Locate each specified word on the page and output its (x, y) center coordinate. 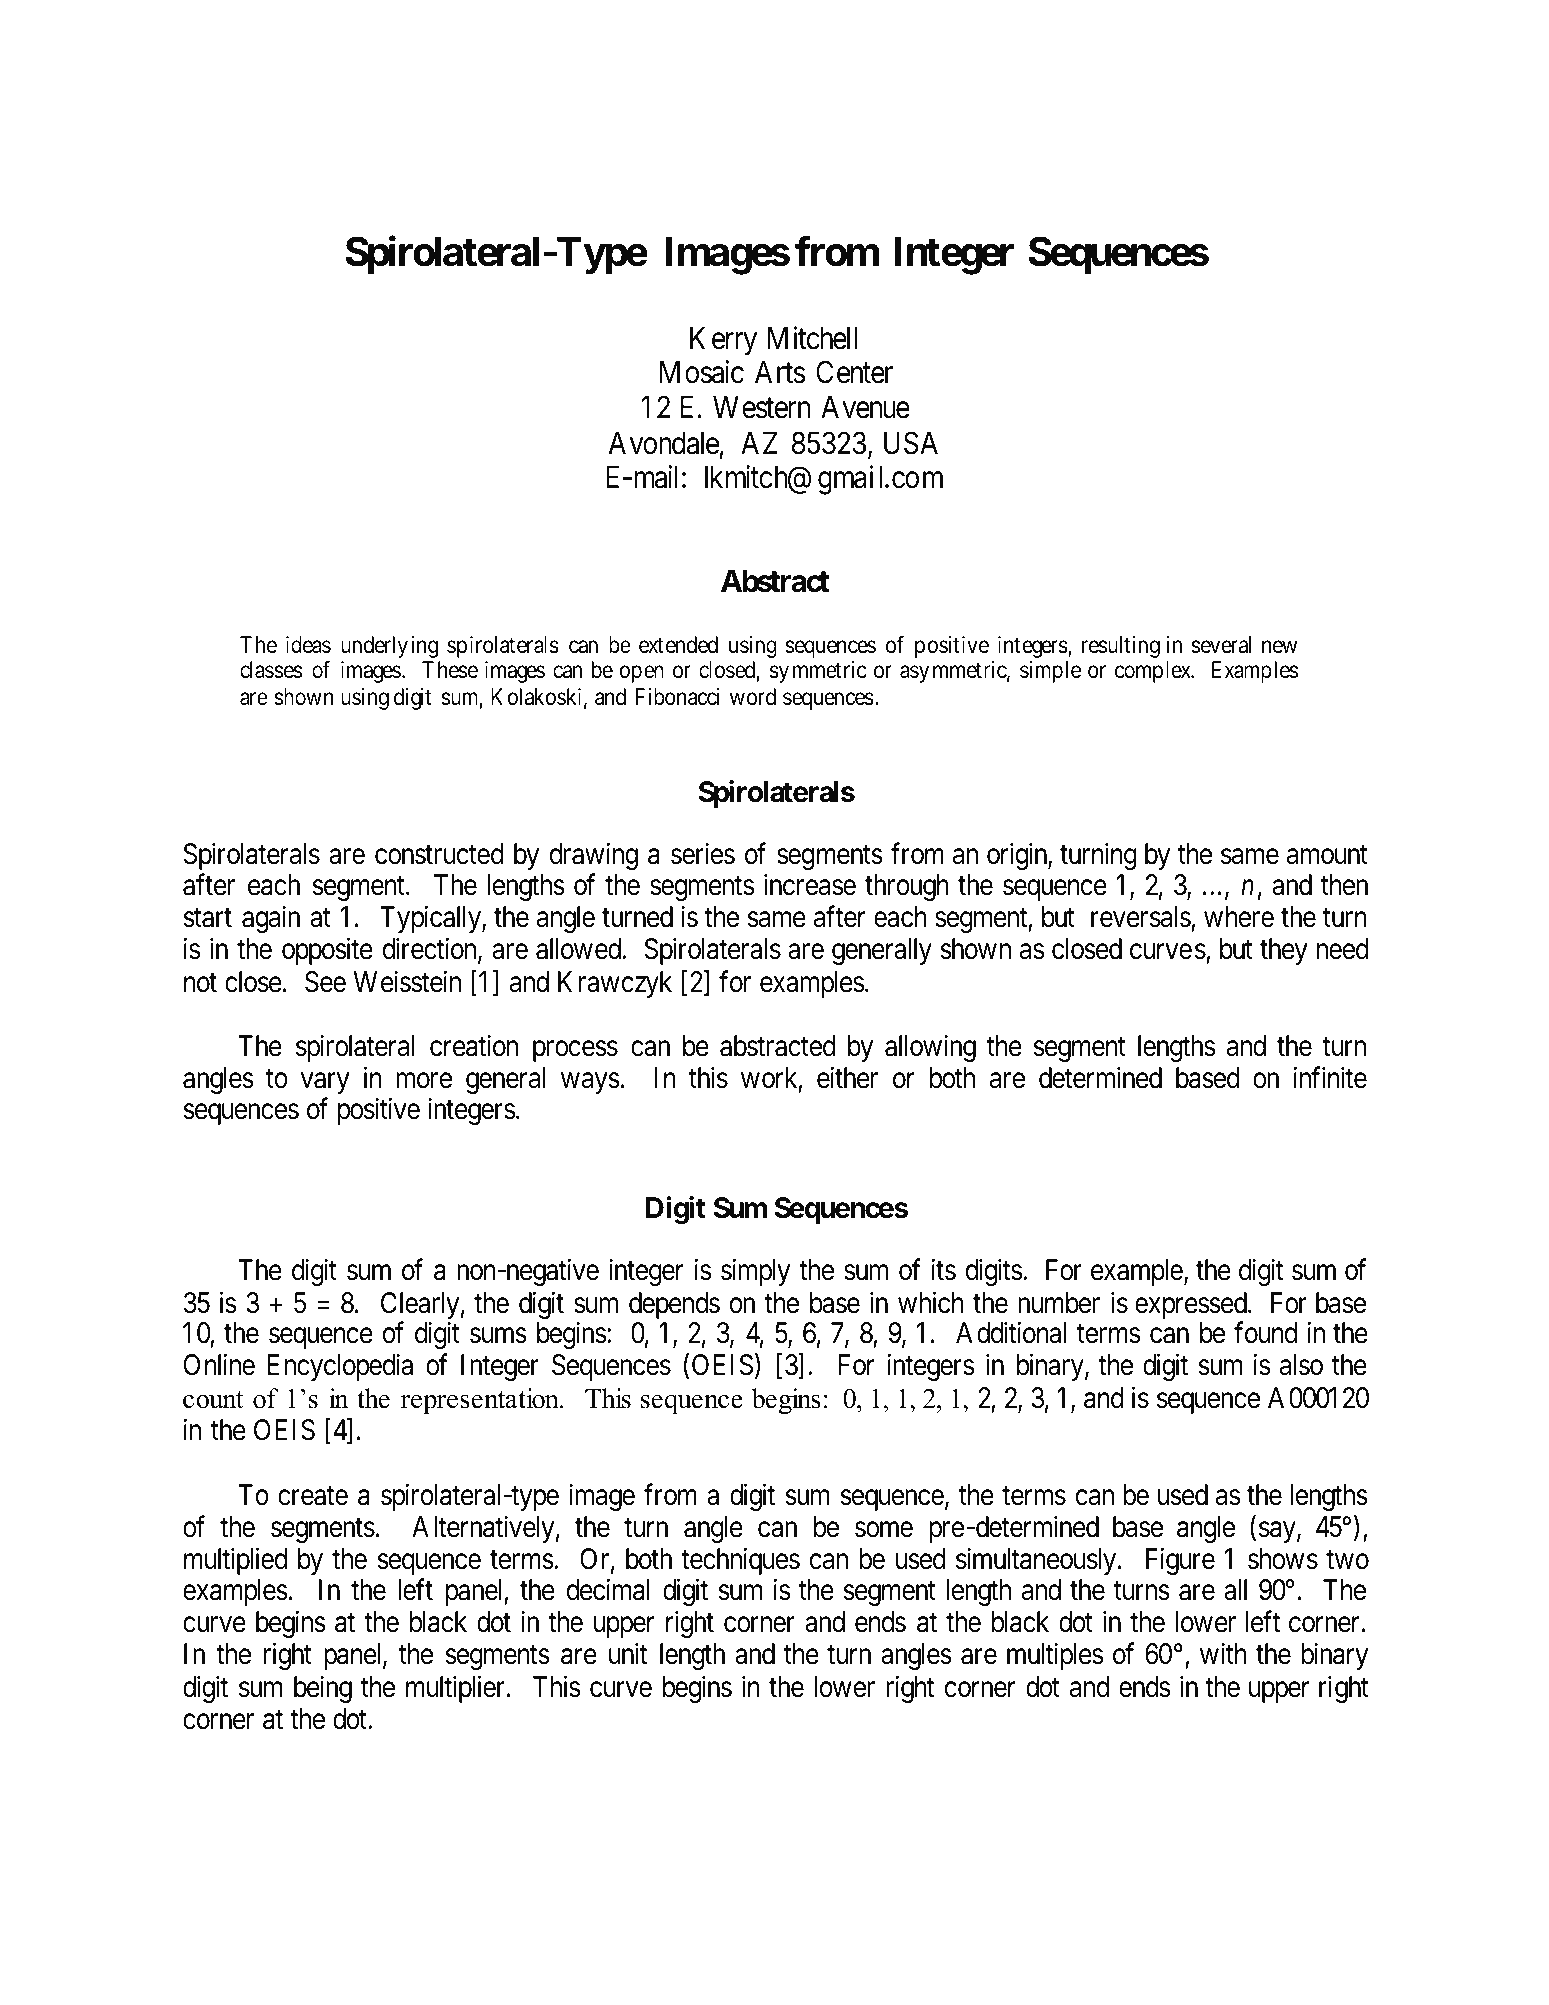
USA (911, 443)
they (1284, 951)
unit (628, 1653)
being (323, 1689)
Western (761, 407)
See (325, 982)
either (847, 1078)
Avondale (664, 443)
